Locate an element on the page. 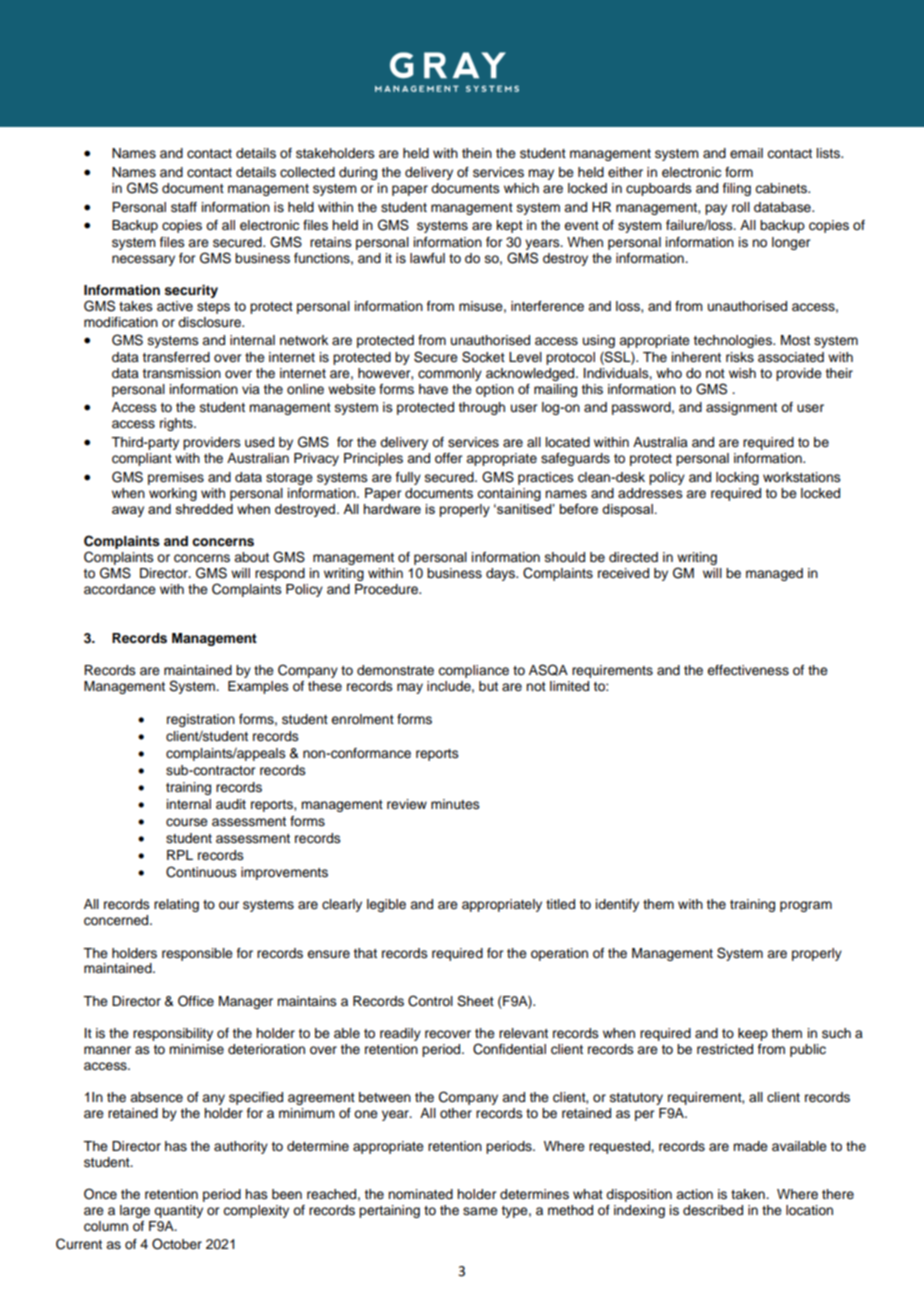 This document has height=1308, width=924. responsible is located at coordinates (197, 954).
